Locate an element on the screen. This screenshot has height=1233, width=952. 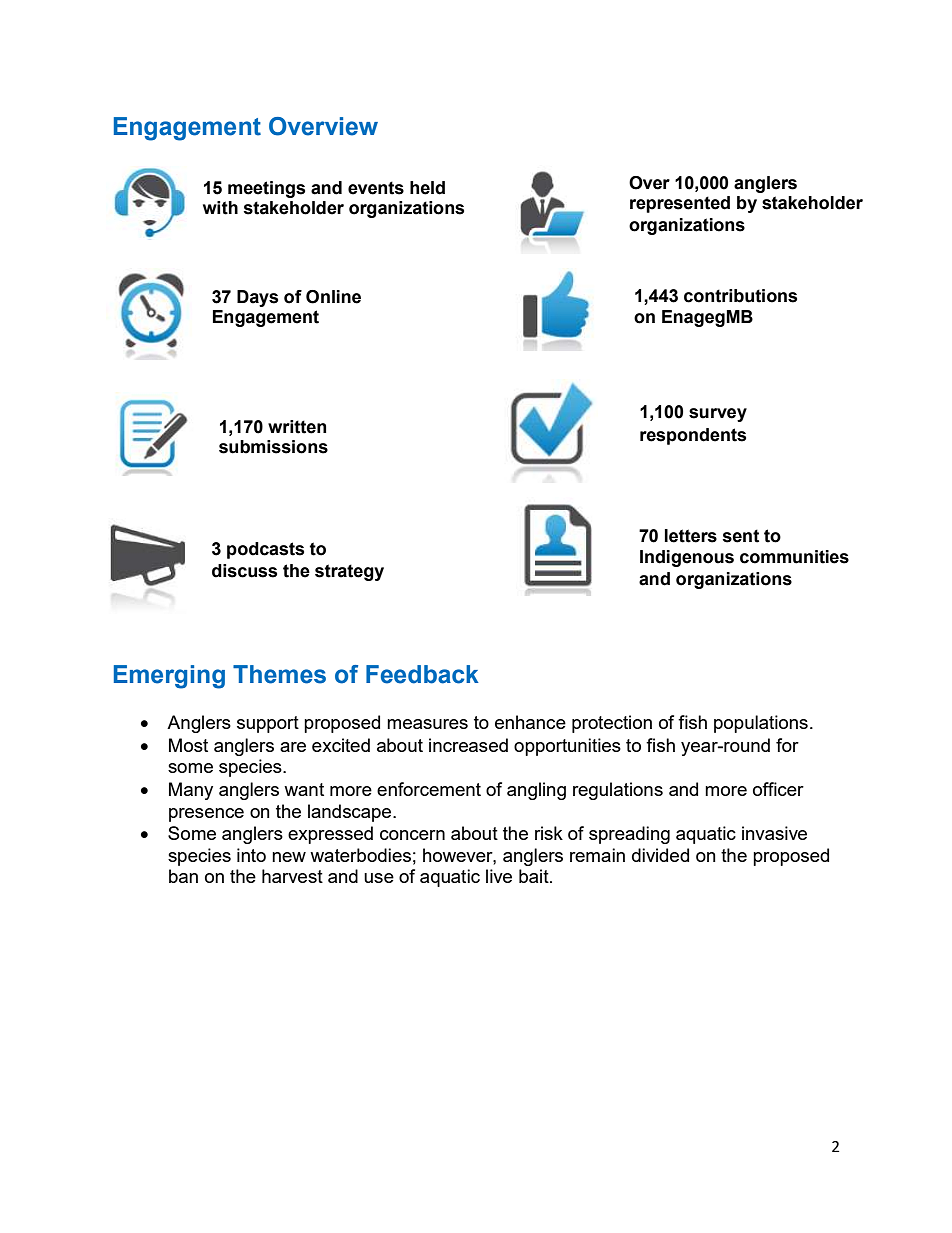
held is located at coordinates (427, 188).
